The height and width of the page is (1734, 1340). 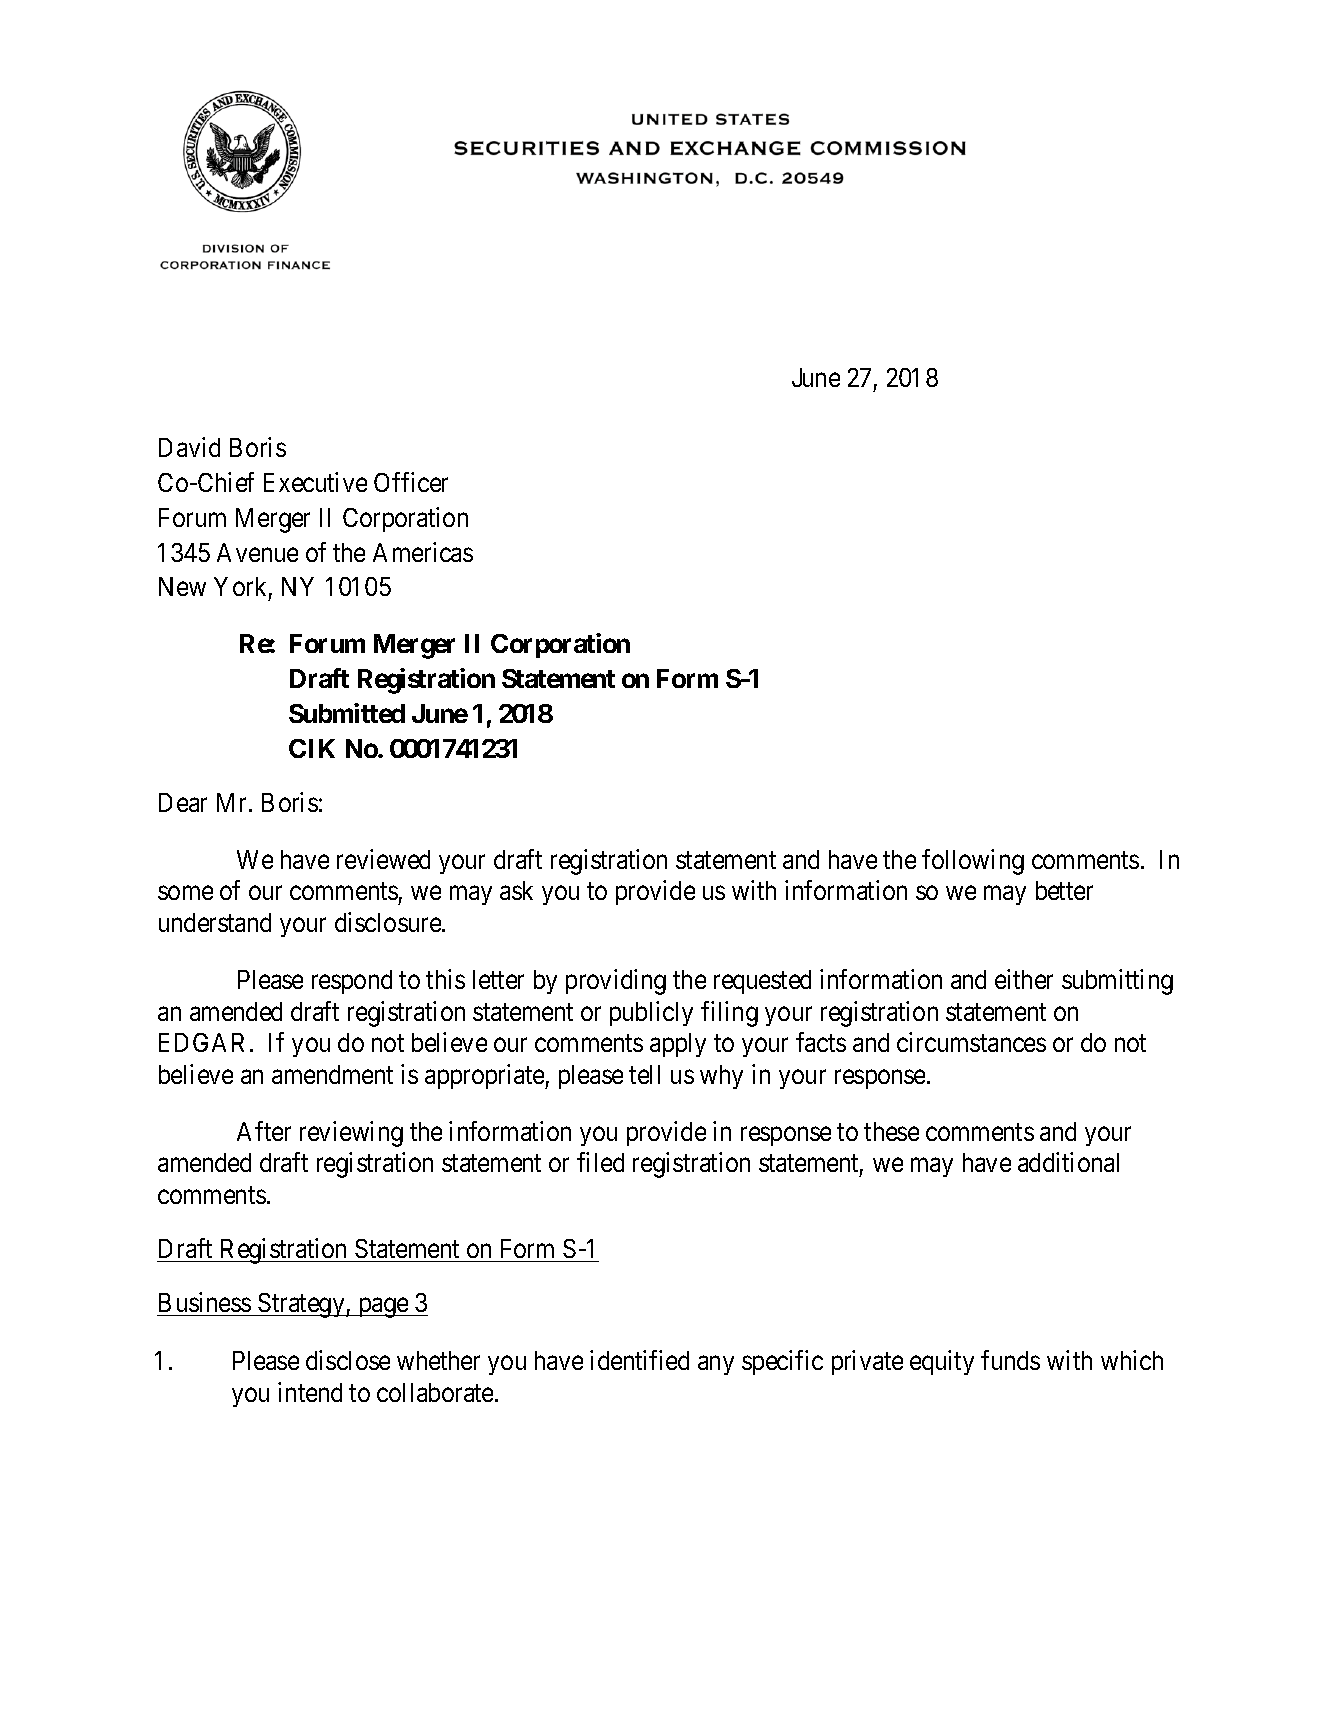 What do you see at coordinates (332, 1074) in the page?
I see `amendment` at bounding box center [332, 1074].
